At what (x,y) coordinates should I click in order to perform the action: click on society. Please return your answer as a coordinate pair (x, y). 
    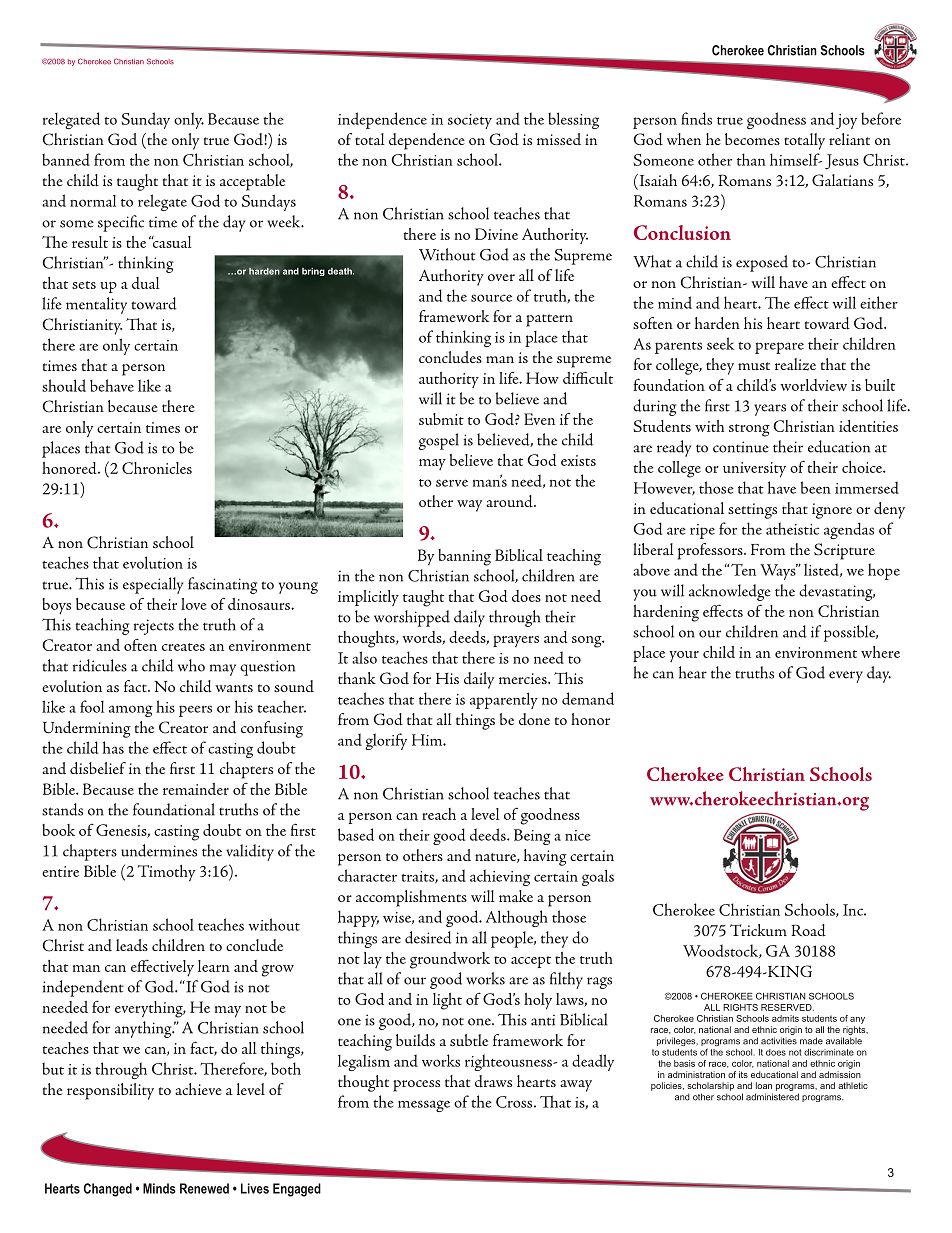
    Looking at the image, I should click on (470, 121).
